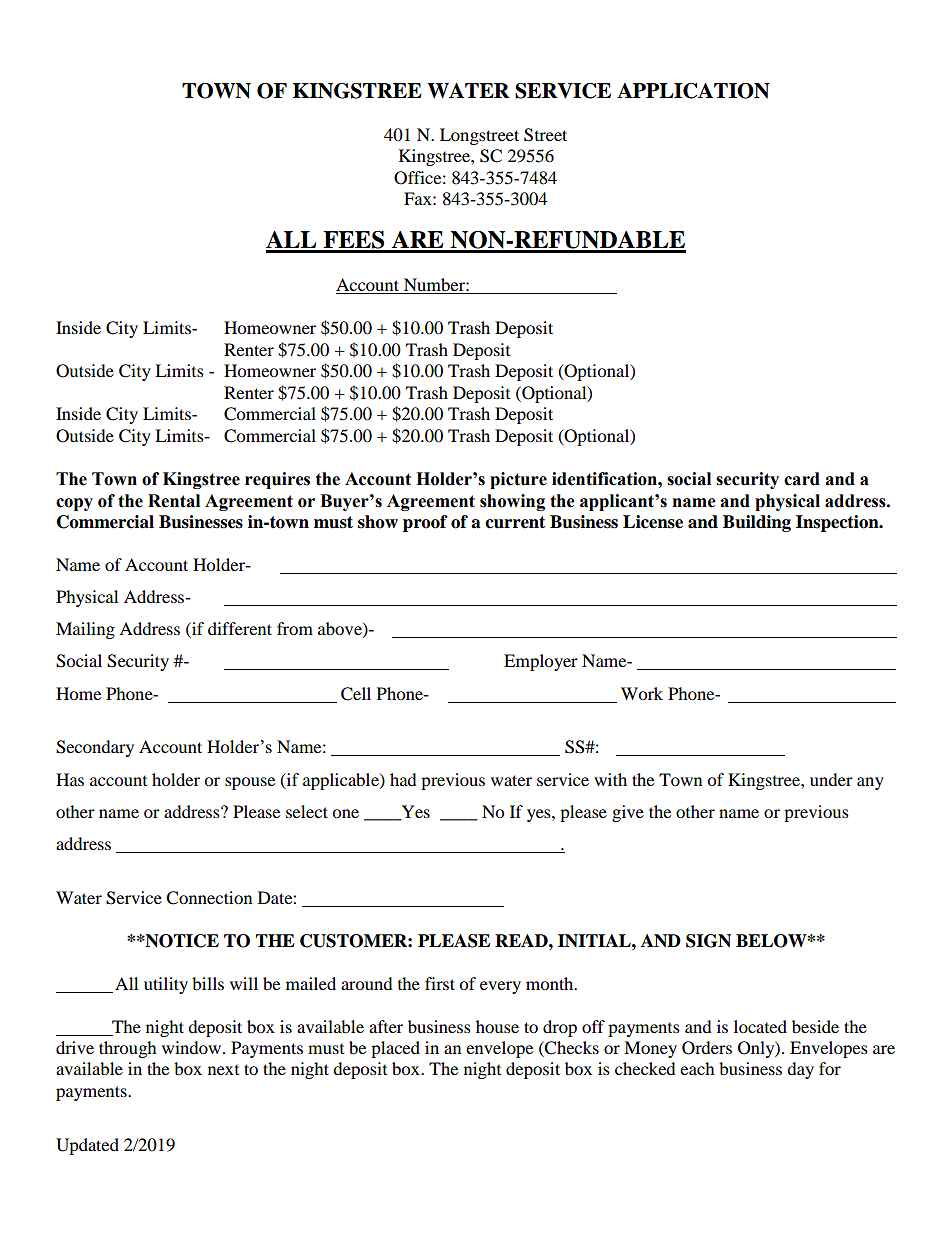  I want to click on APPLICATION, so click(693, 91).
